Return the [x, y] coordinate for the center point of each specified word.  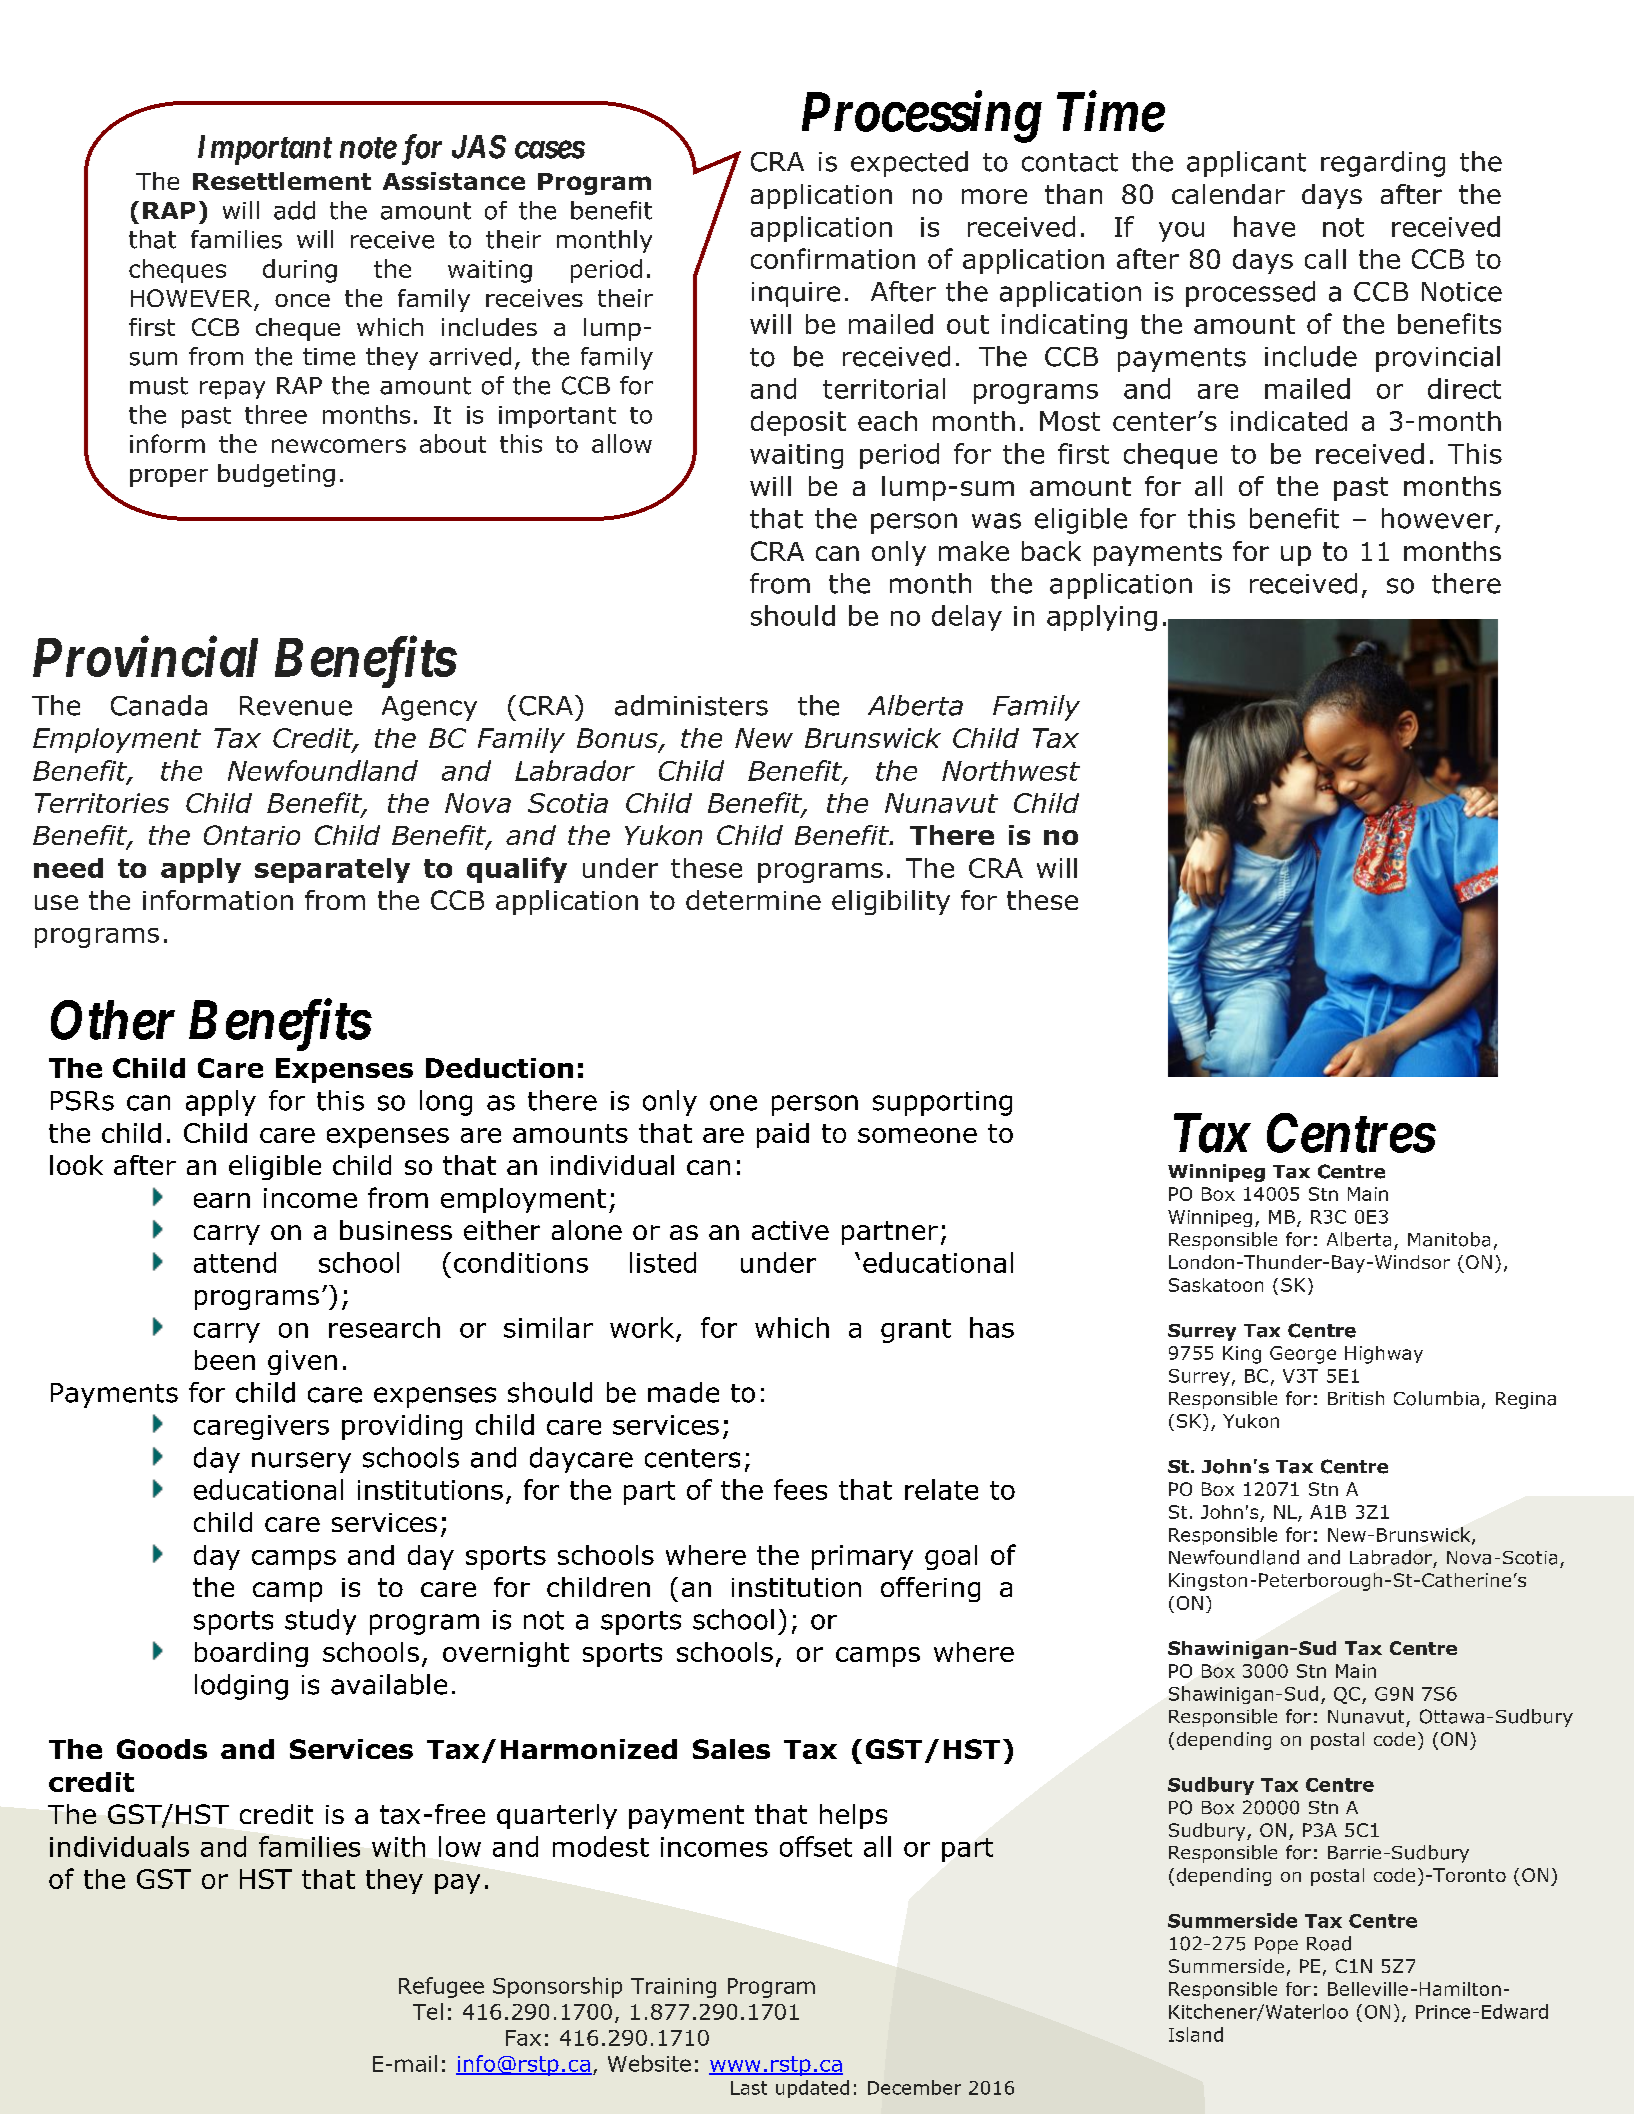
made [683, 1392]
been [225, 1360]
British [1356, 1398]
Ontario [252, 835]
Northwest [1011, 770]
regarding [1383, 164]
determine [753, 900]
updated [812, 2089]
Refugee [441, 1987]
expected [909, 164]
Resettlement [282, 181]
